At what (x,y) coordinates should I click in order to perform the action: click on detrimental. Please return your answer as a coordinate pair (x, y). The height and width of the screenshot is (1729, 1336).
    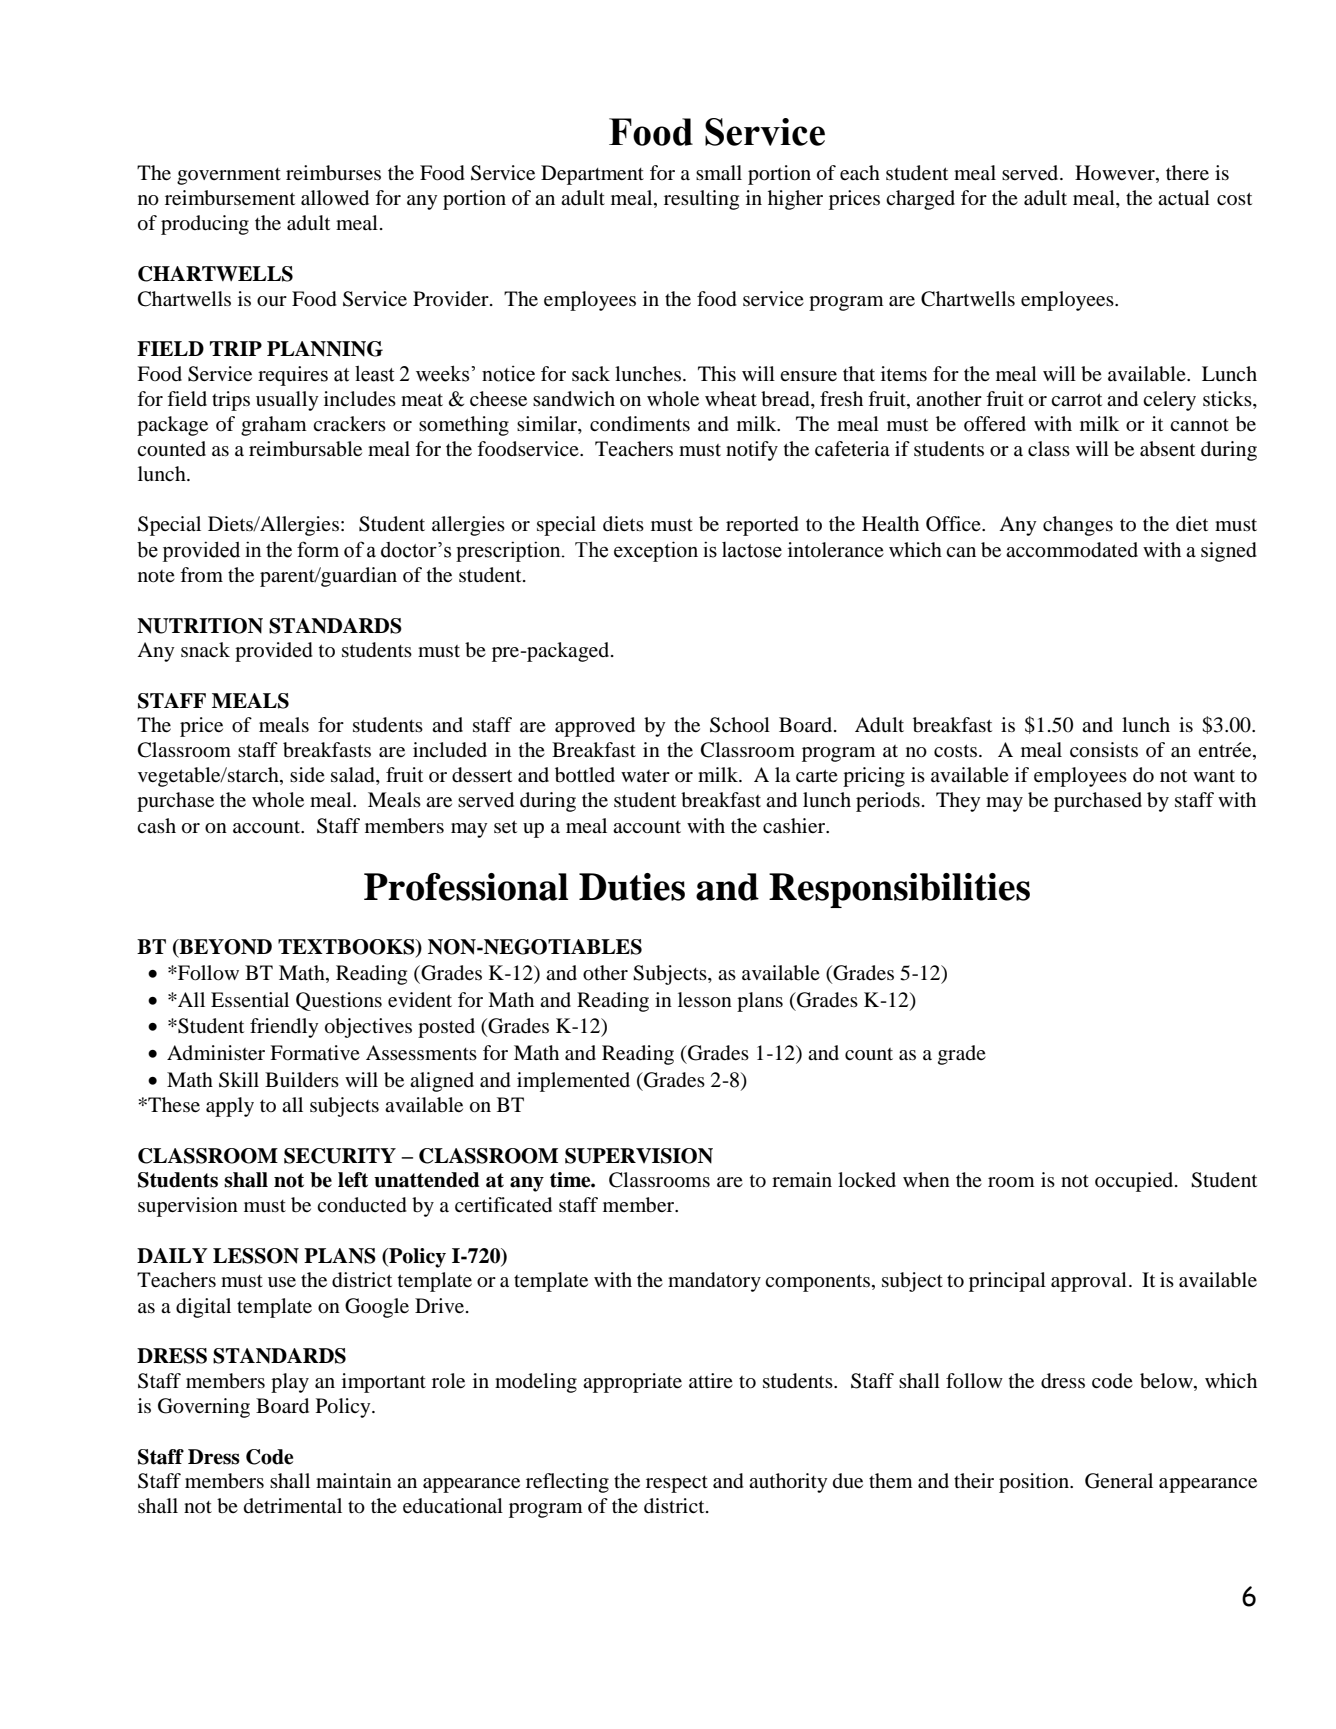
    Looking at the image, I should click on (293, 1505).
